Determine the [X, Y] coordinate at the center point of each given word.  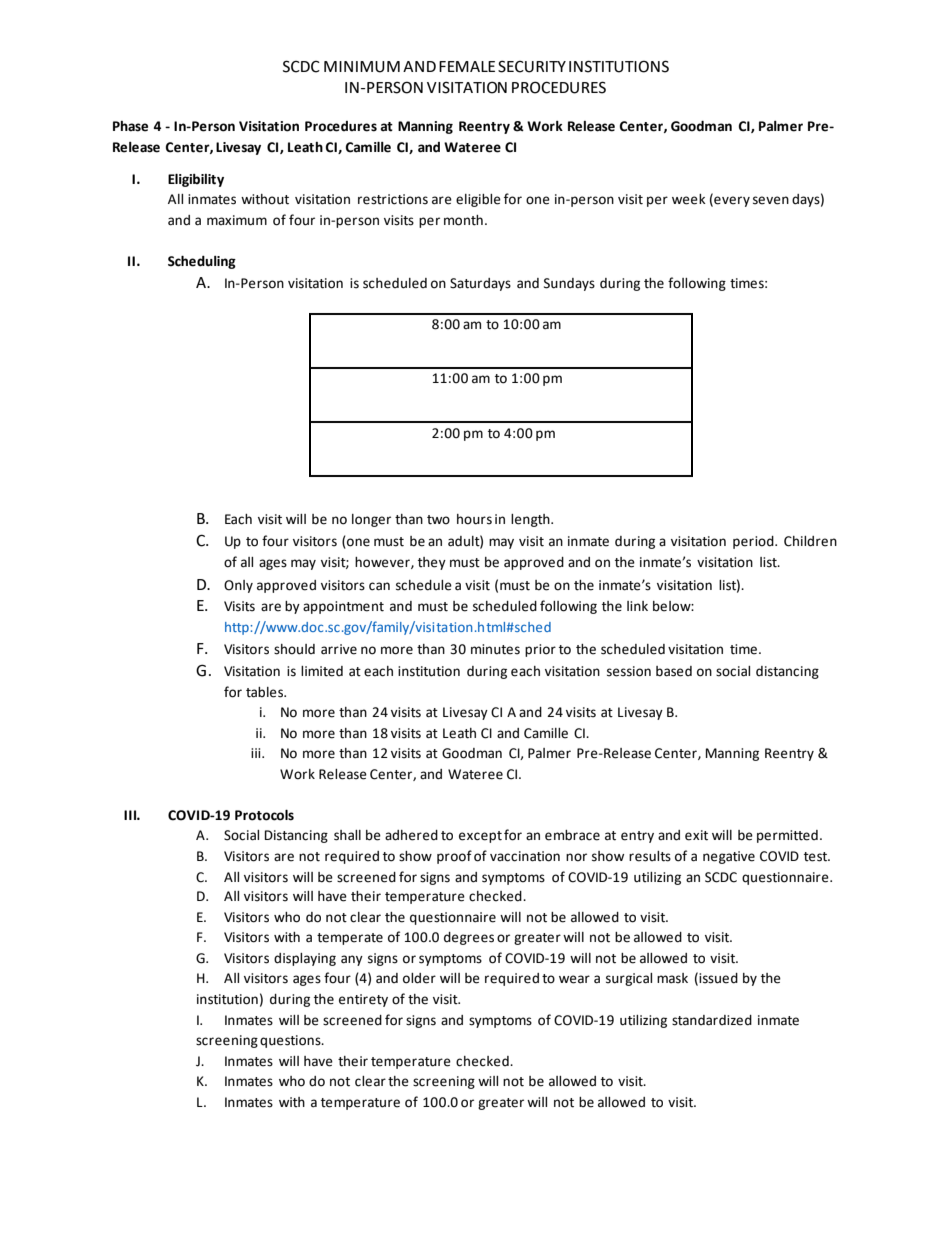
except [480, 837]
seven [771, 200]
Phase [130, 126]
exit [696, 835]
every [731, 201]
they [432, 563]
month [463, 220]
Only [238, 586]
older [419, 978]
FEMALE [467, 66]
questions [291, 1041]
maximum [237, 220]
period [754, 542]
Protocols [264, 815]
